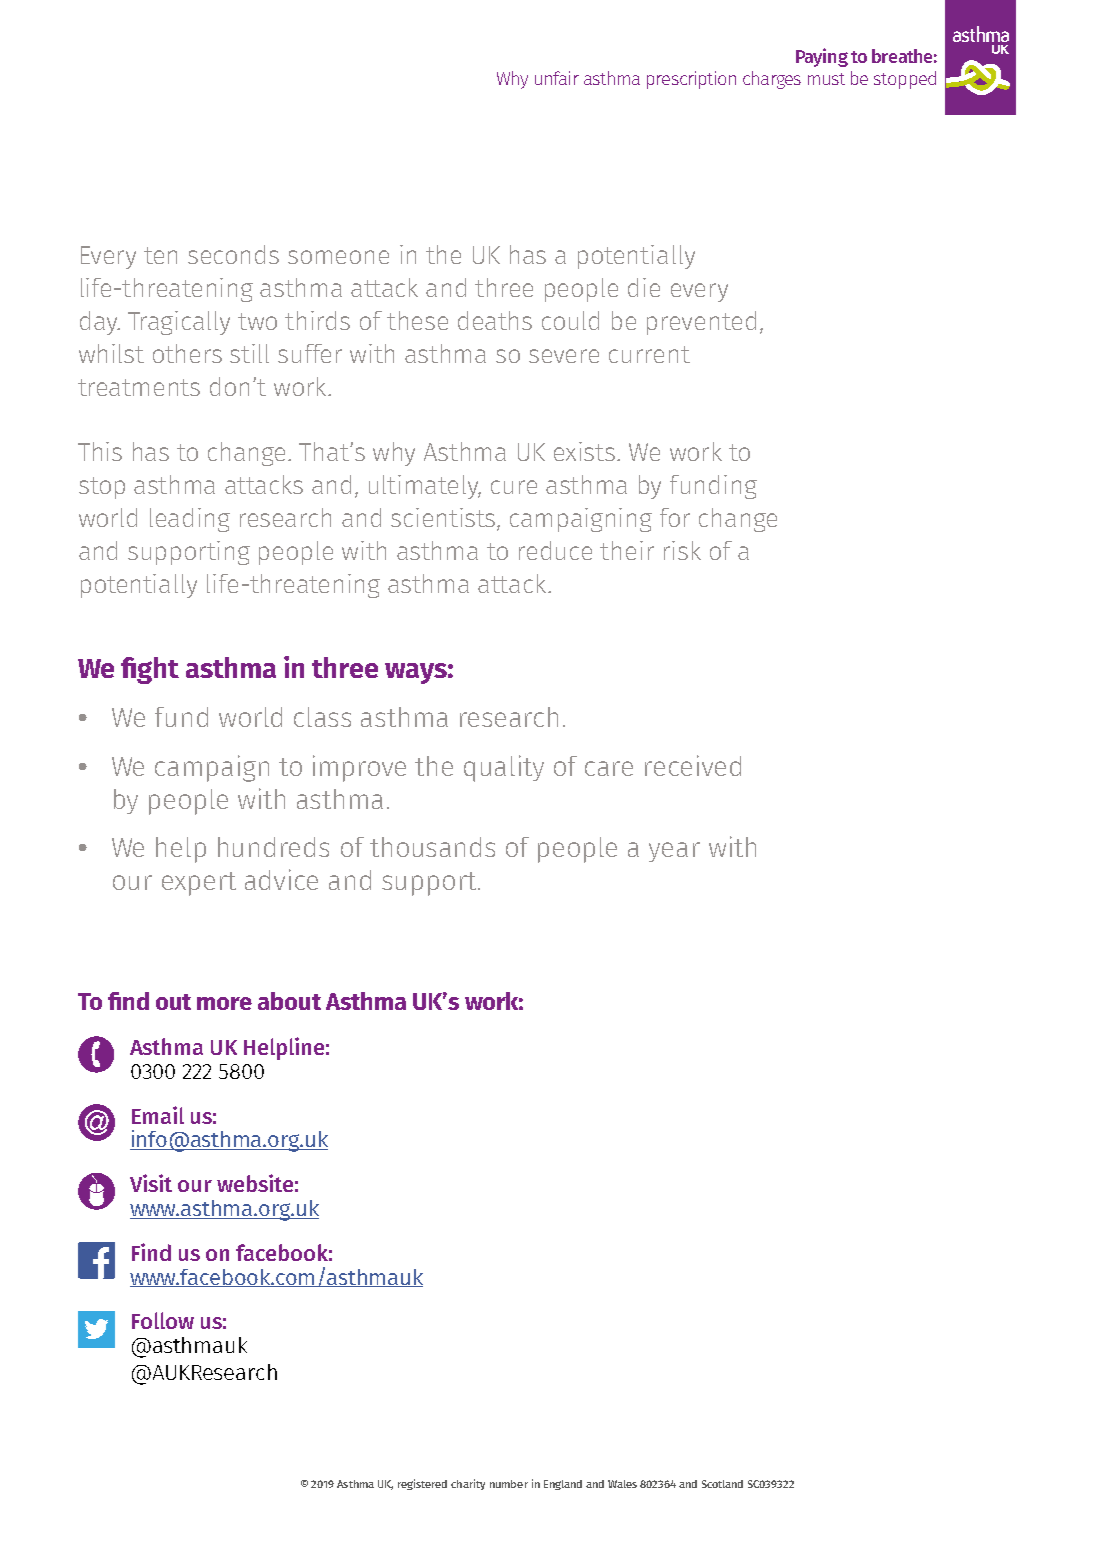  I want to click on charges, so click(772, 80).
